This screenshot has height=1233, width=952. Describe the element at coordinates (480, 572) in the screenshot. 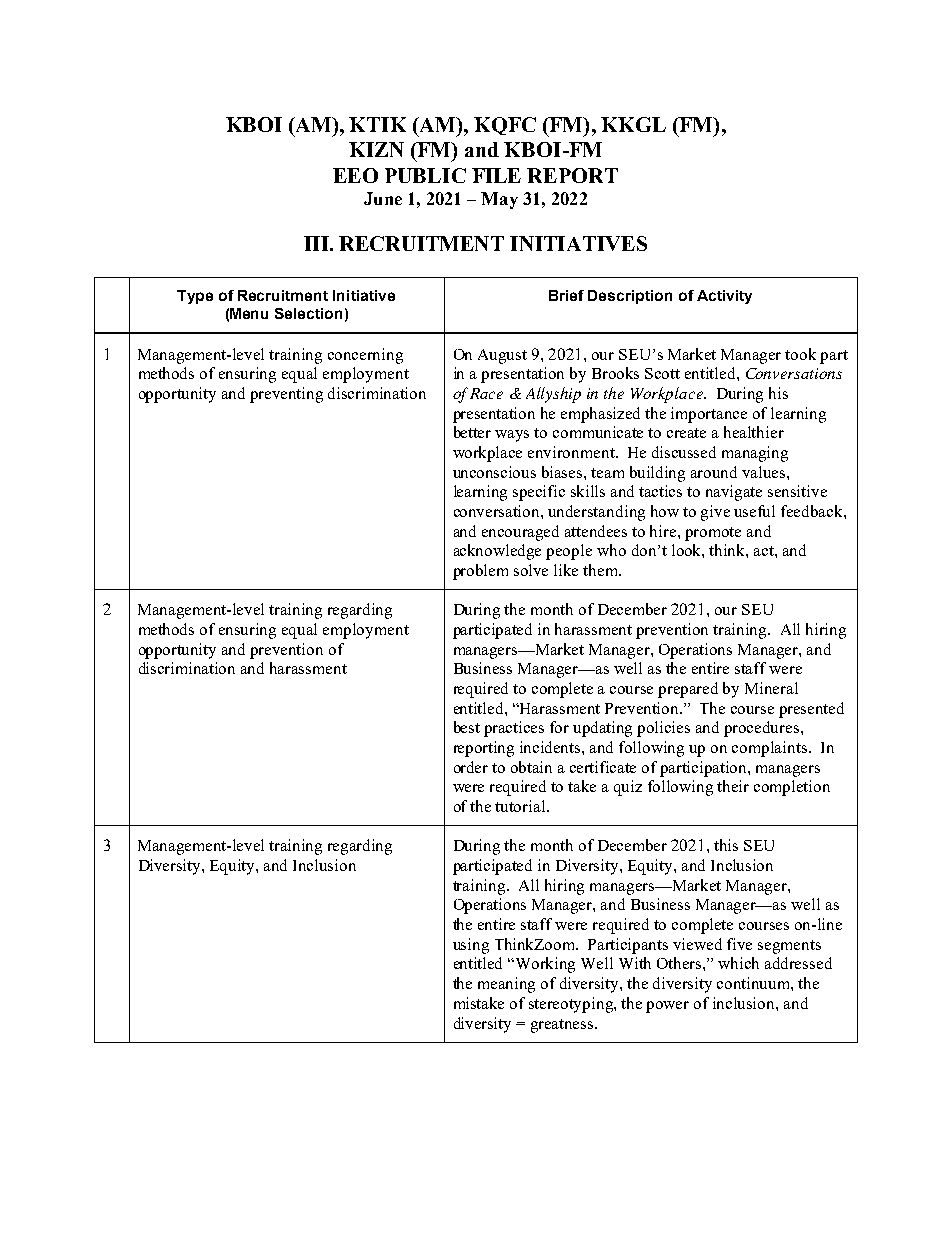

I see `problem` at that location.
